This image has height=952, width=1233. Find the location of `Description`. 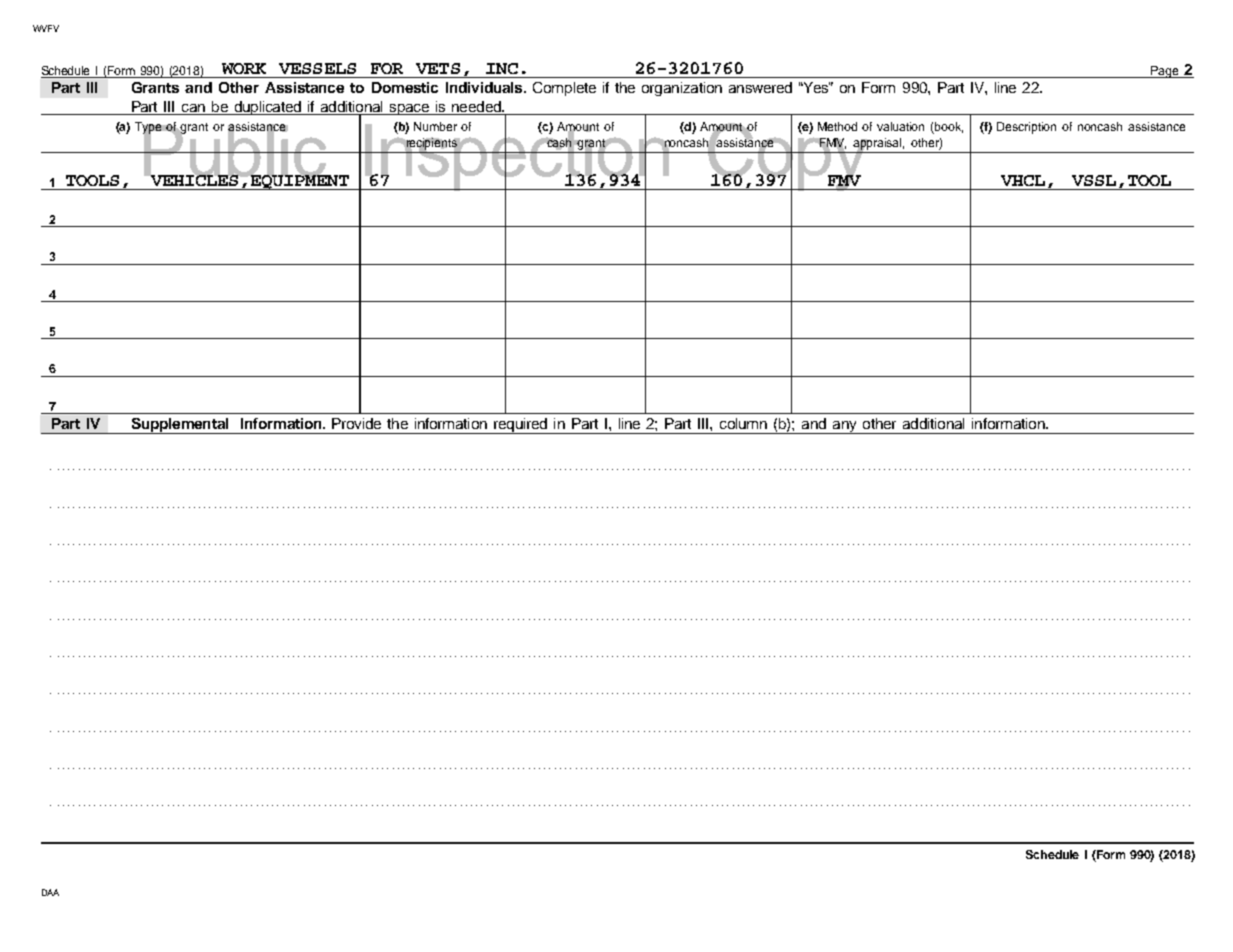

Description is located at coordinates (1026, 128).
